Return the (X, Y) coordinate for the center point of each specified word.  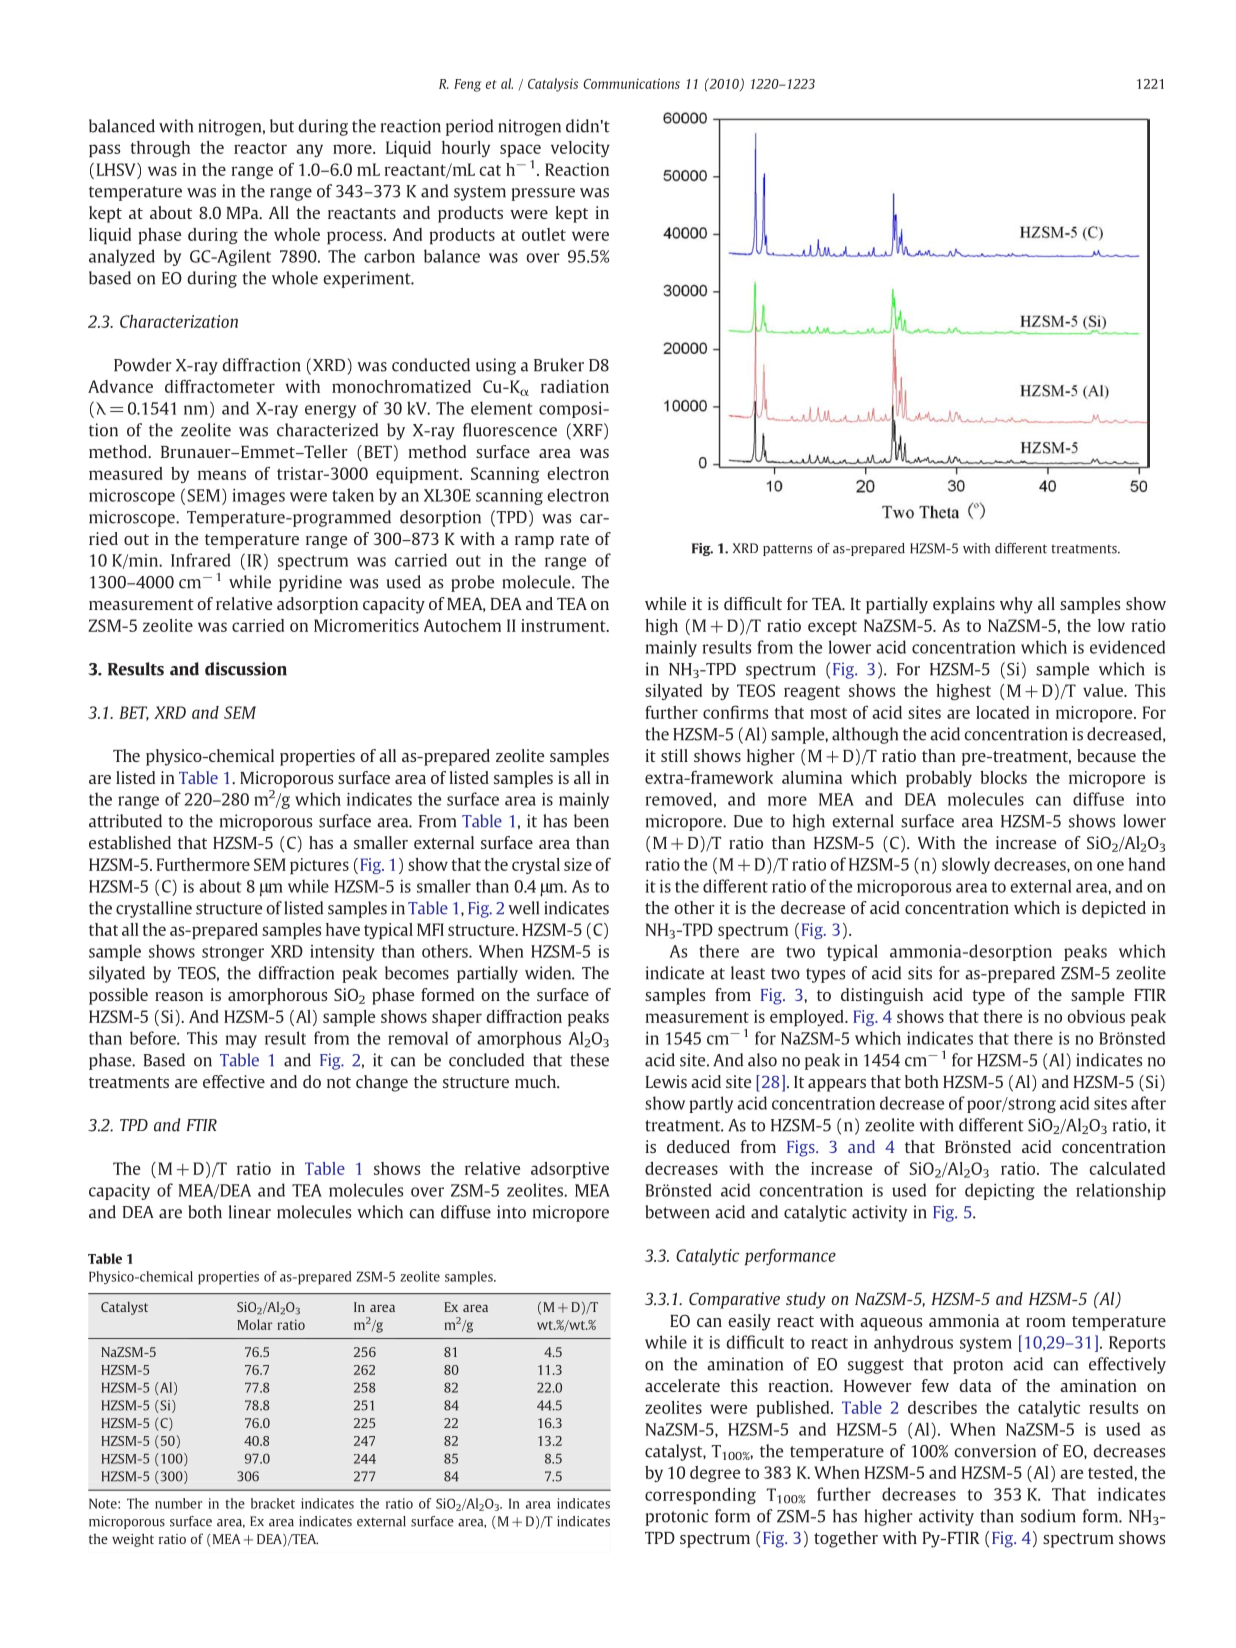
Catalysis (553, 85)
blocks (1003, 777)
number (178, 1503)
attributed (125, 821)
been (591, 821)
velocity (580, 149)
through (160, 149)
